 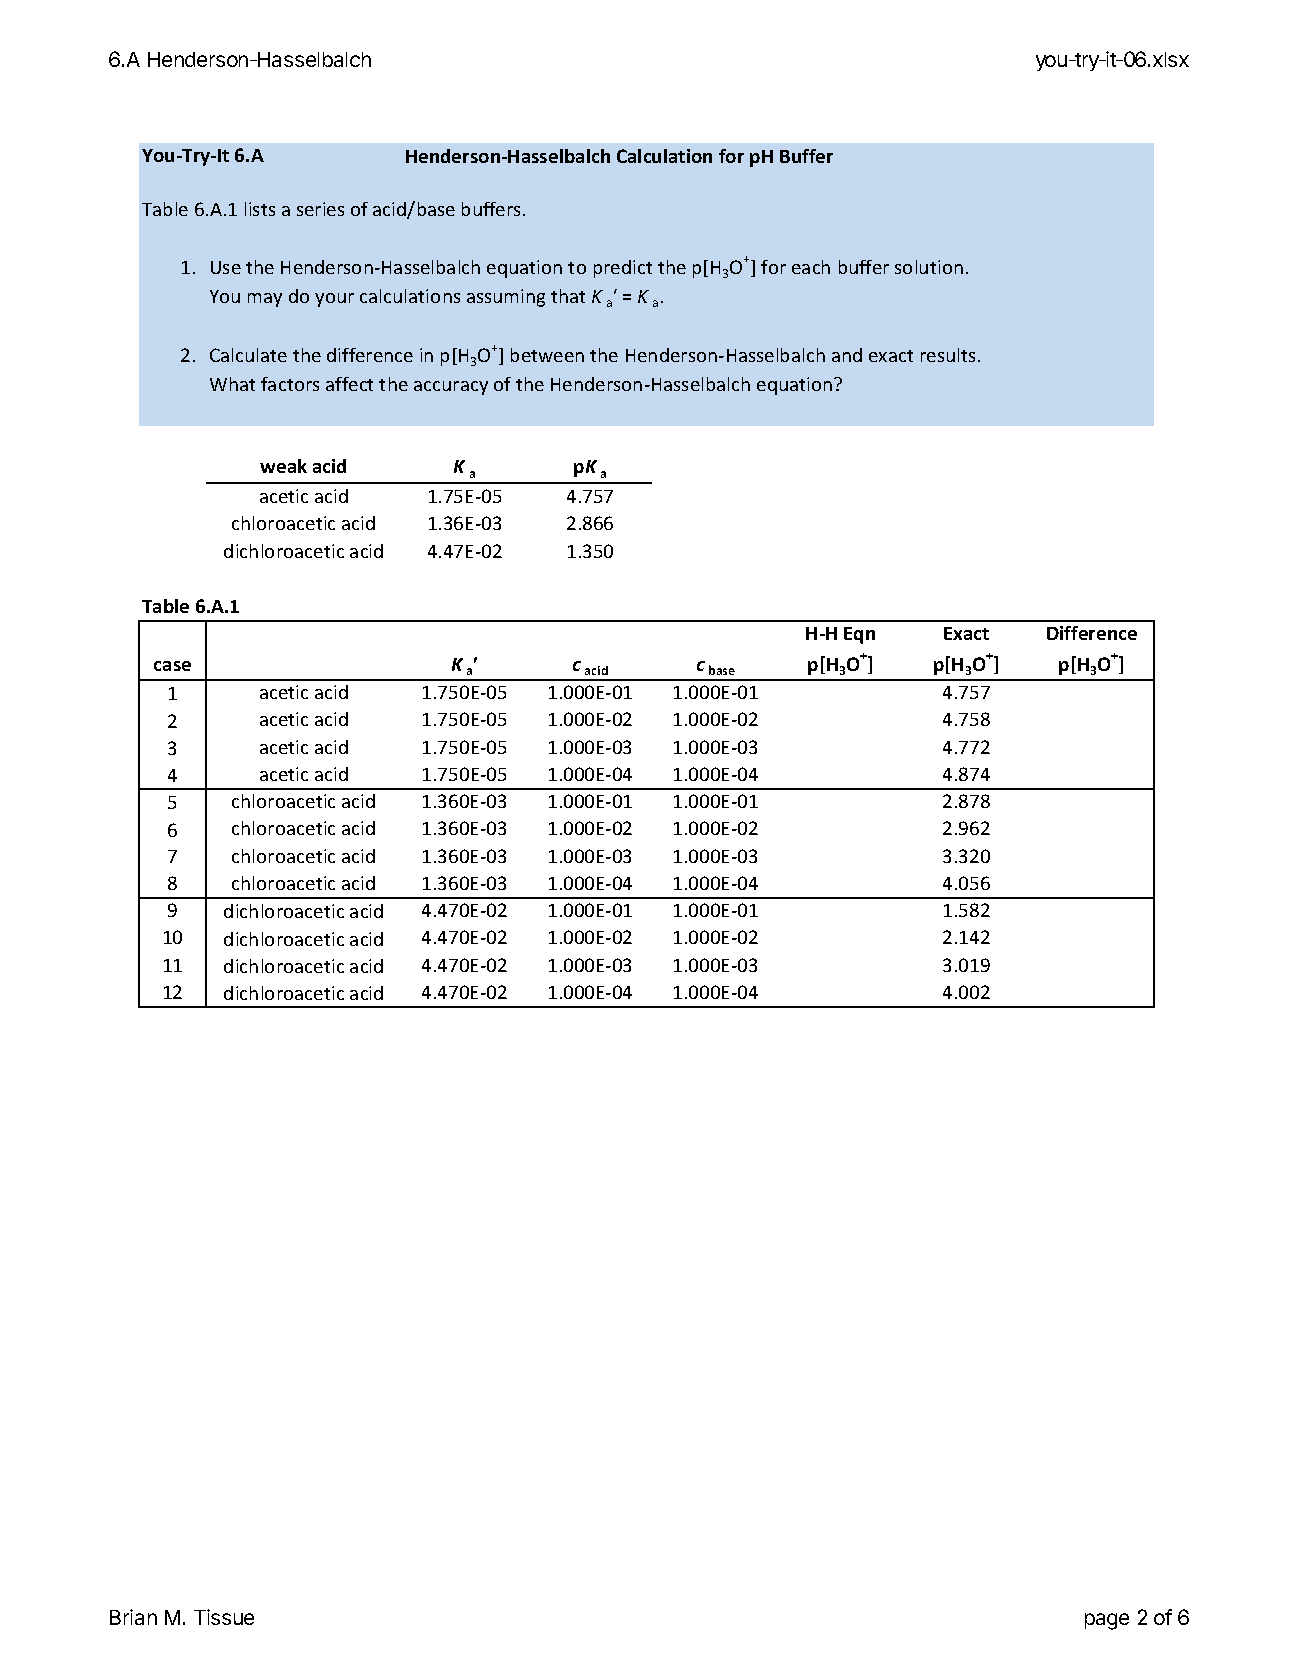 I want to click on Eqn, so click(x=859, y=635).
